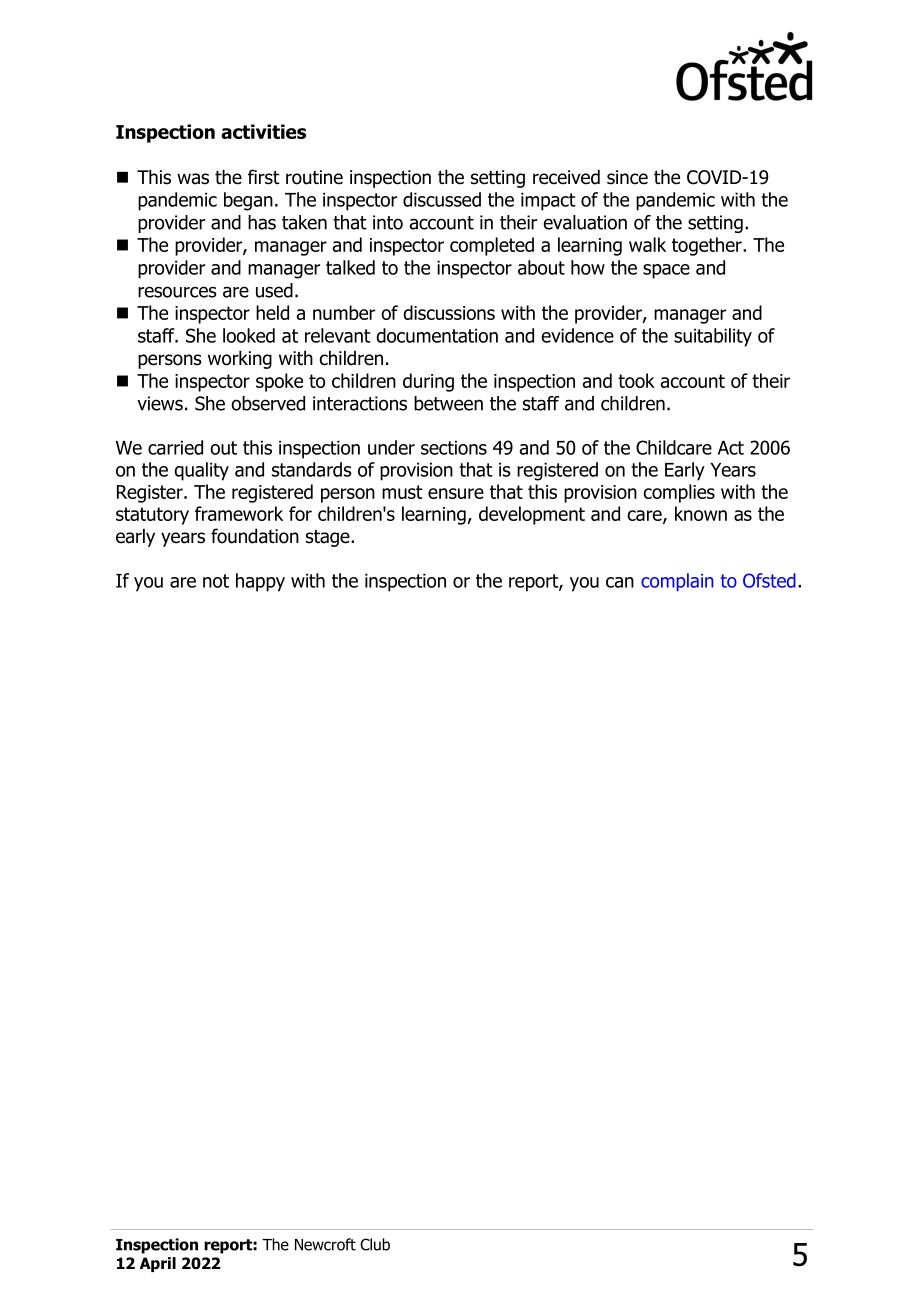  I want to click on happy, so click(260, 582).
